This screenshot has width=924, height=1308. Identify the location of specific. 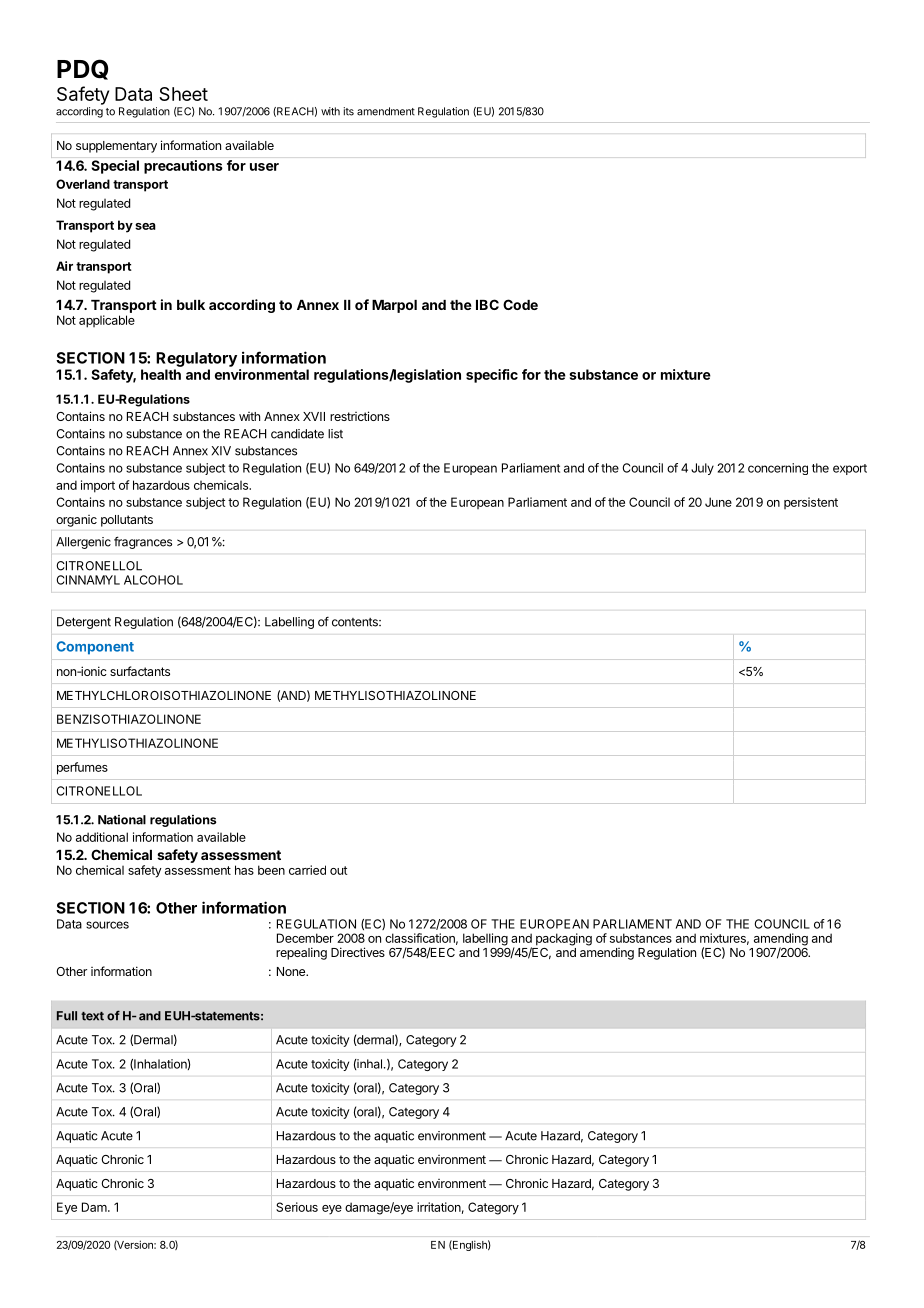
(492, 376).
